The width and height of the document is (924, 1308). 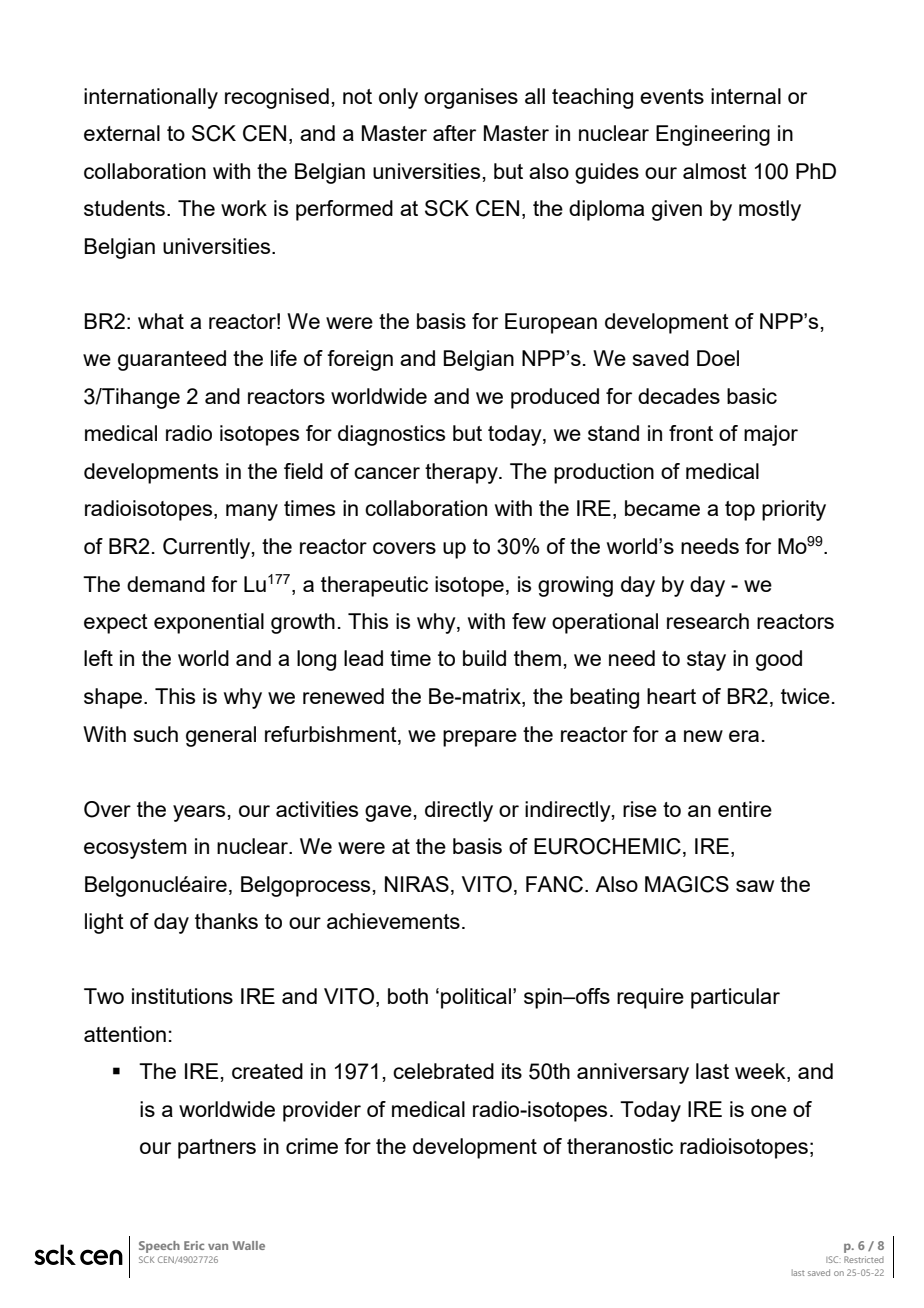 What do you see at coordinates (151, 98) in the document?
I see `internationally` at bounding box center [151, 98].
